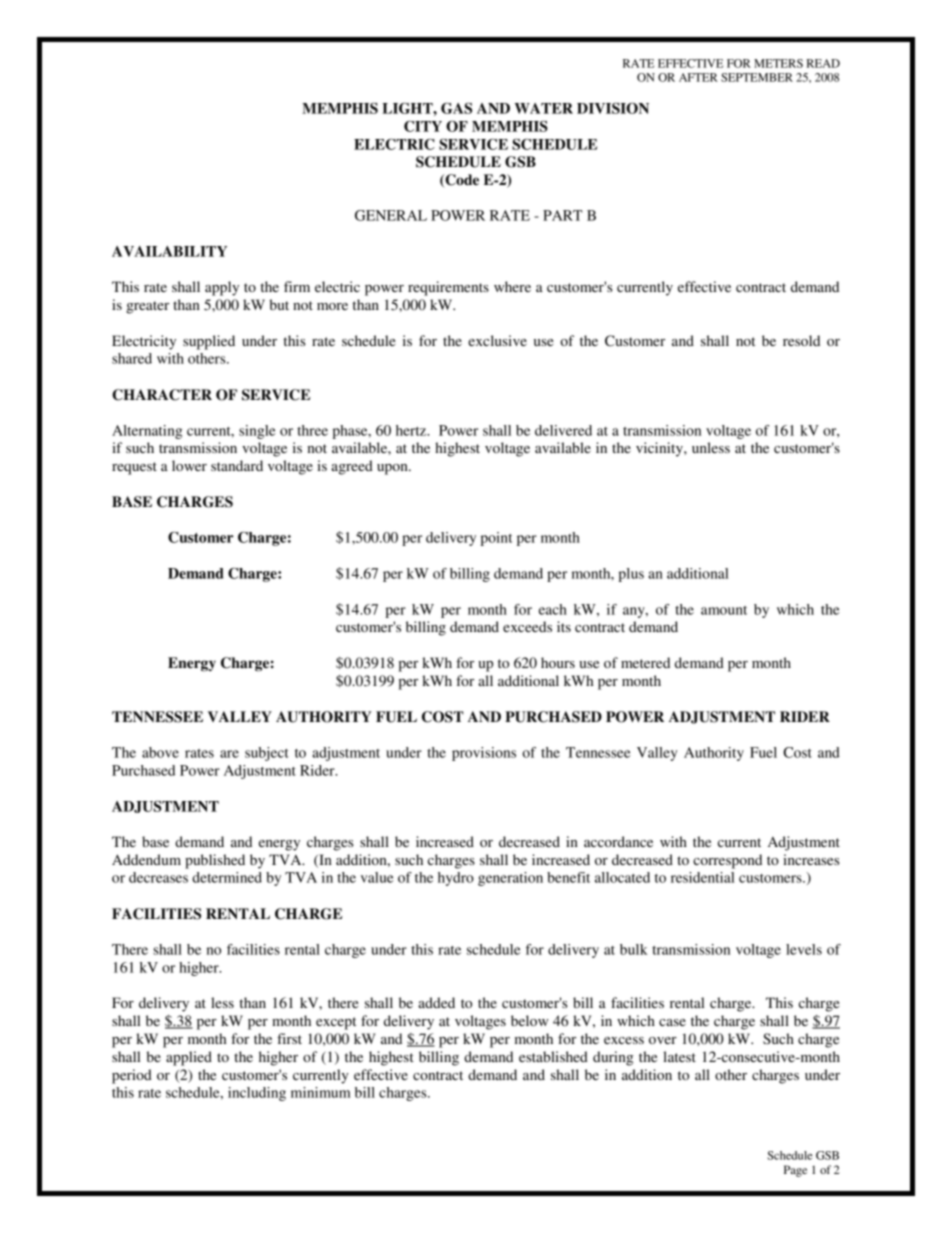 The height and width of the screenshot is (1233, 952). Describe the element at coordinates (527, 626) in the screenshot. I see `exceeds` at that location.
